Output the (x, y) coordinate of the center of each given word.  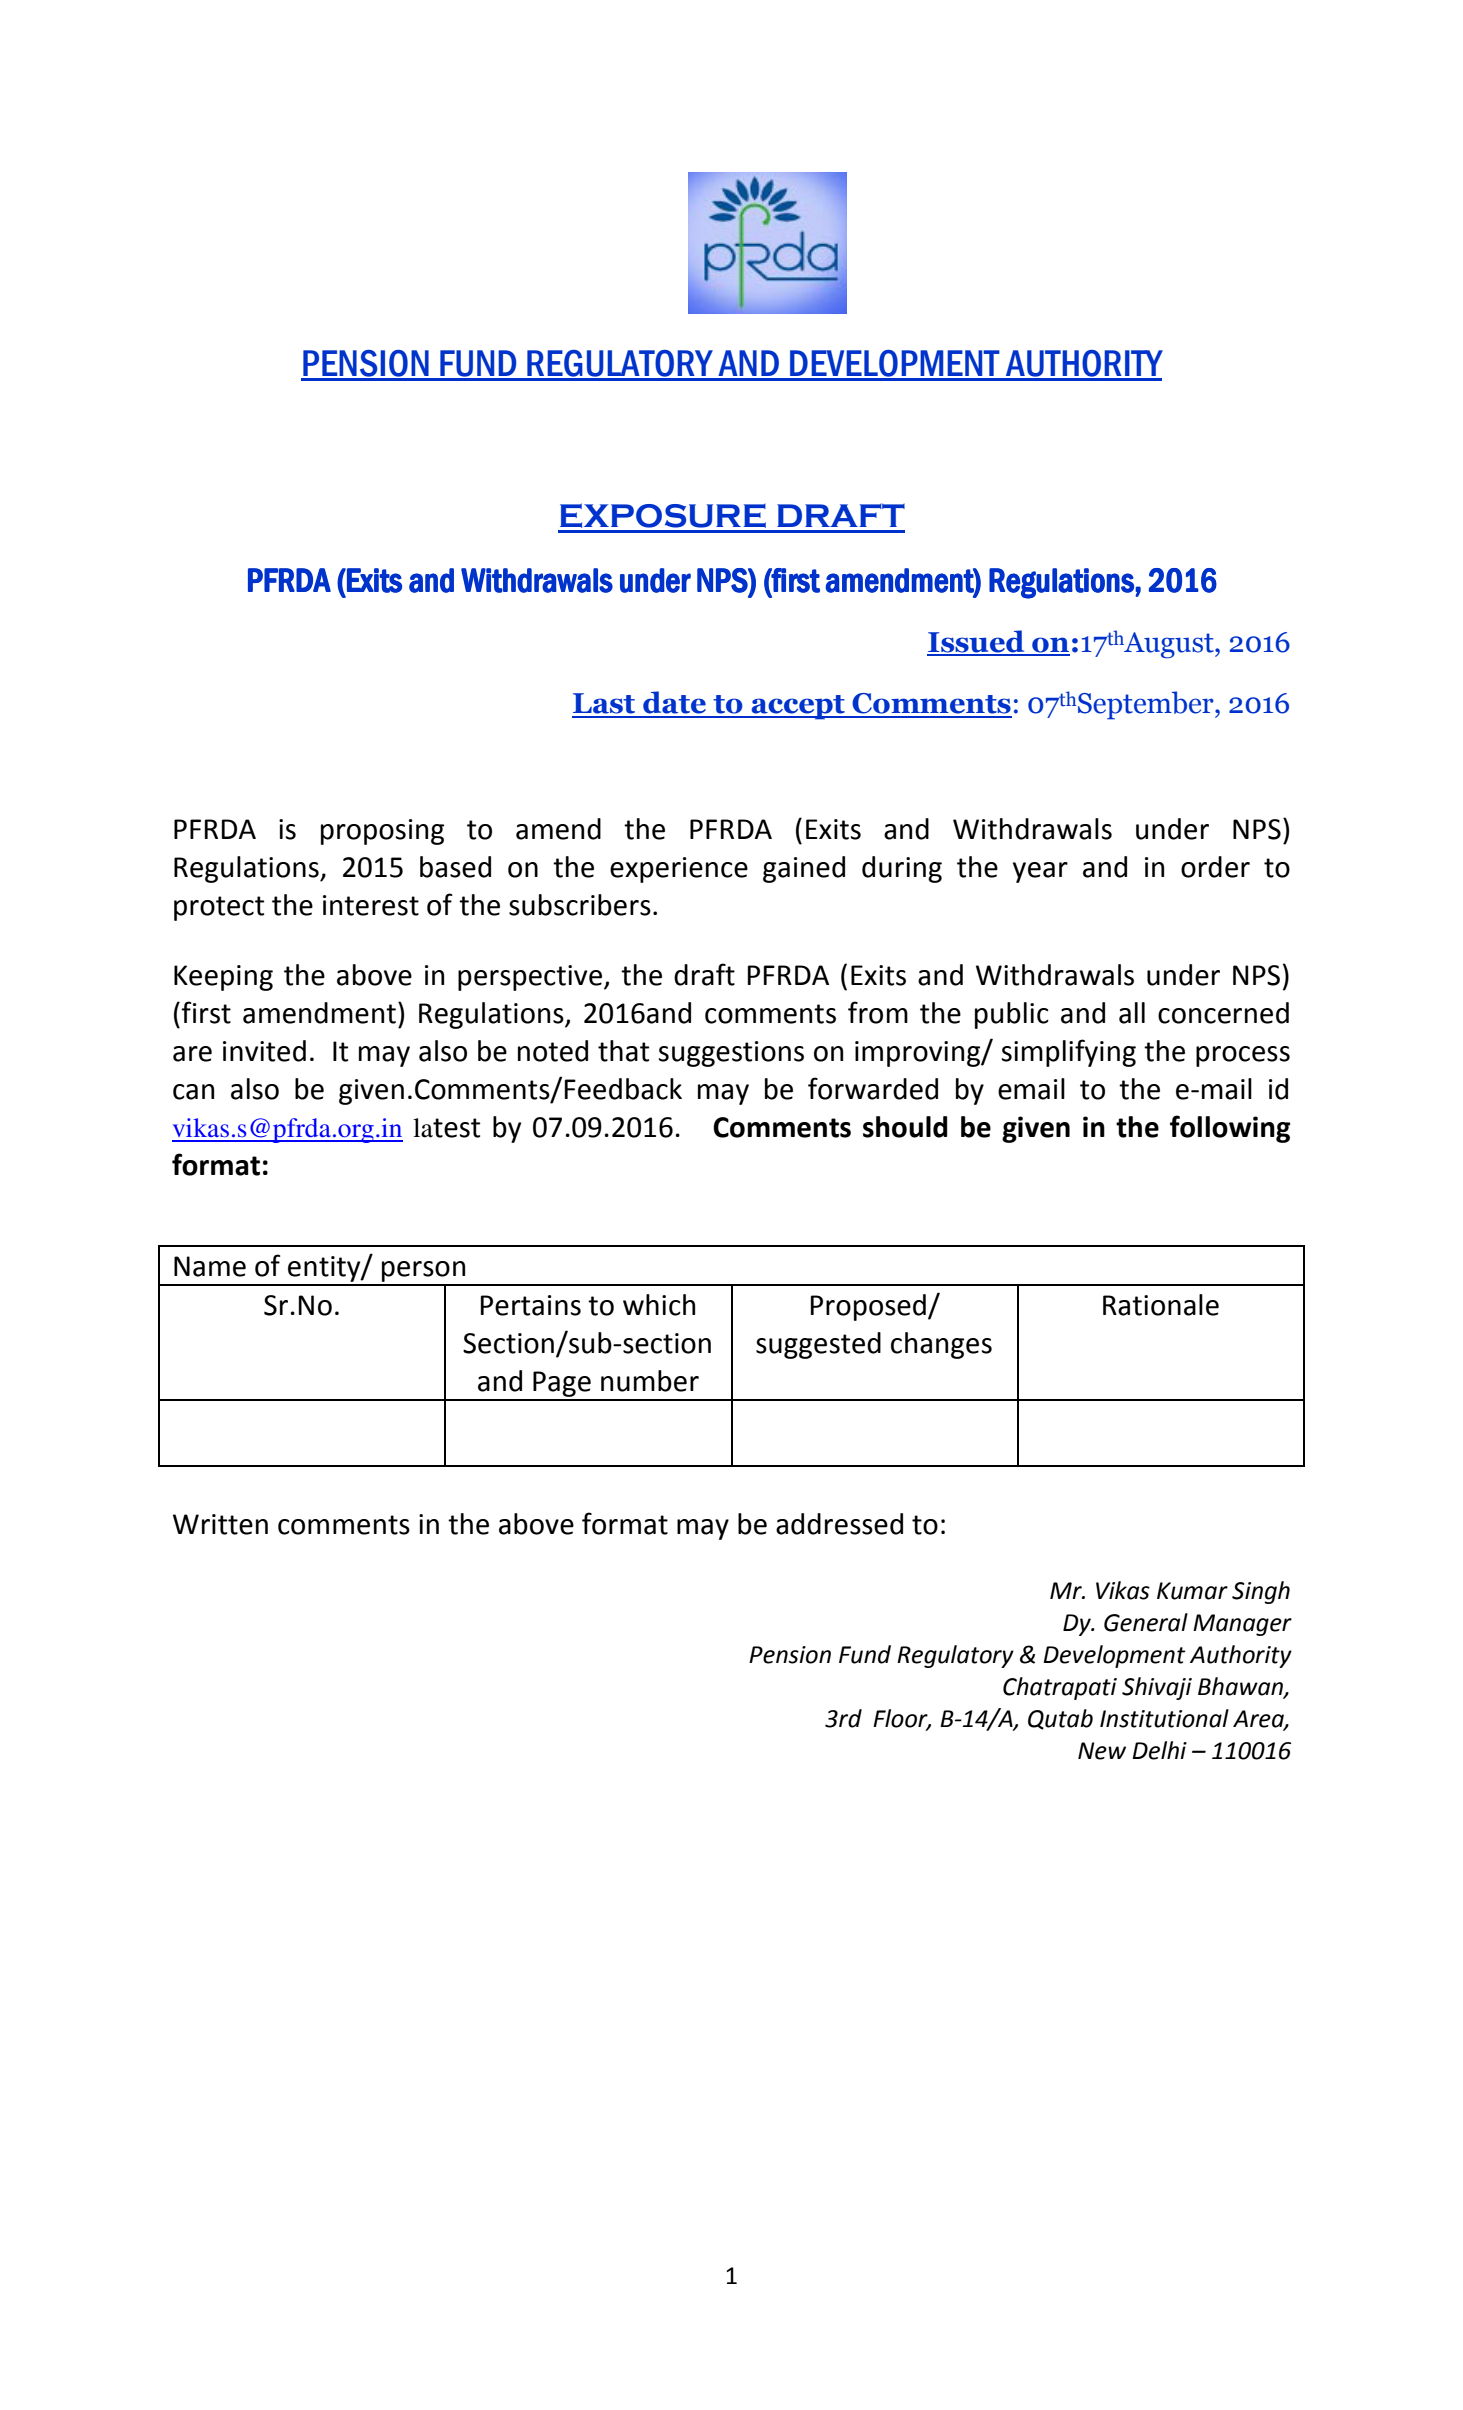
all (1132, 1013)
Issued (977, 642)
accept (798, 707)
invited (264, 1051)
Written (220, 1524)
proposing (382, 832)
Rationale (1161, 1305)
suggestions (731, 1054)
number (650, 1381)
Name (210, 1266)
